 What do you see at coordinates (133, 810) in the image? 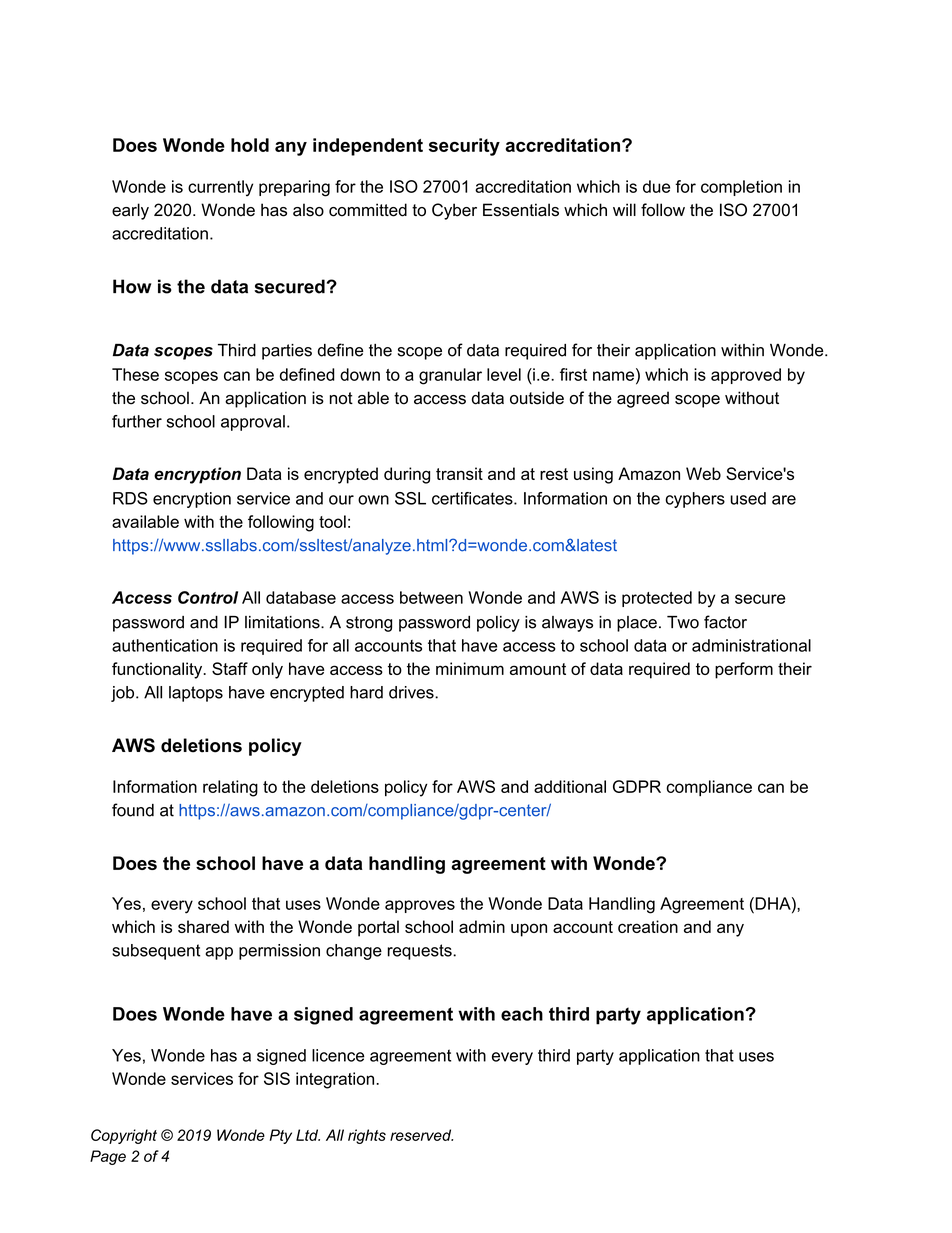
I see `found` at bounding box center [133, 810].
